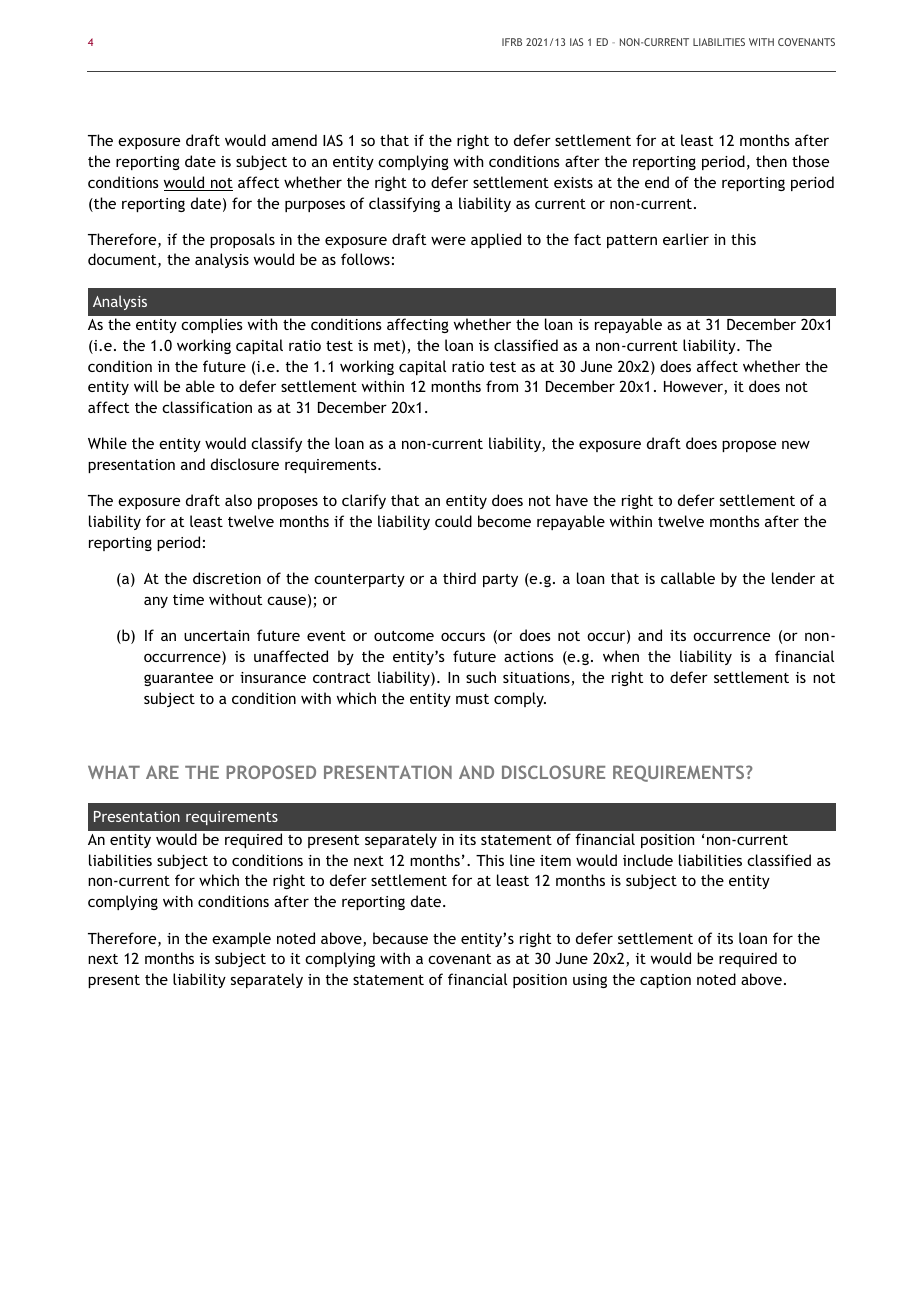  What do you see at coordinates (771, 161) in the screenshot?
I see `then` at bounding box center [771, 161].
